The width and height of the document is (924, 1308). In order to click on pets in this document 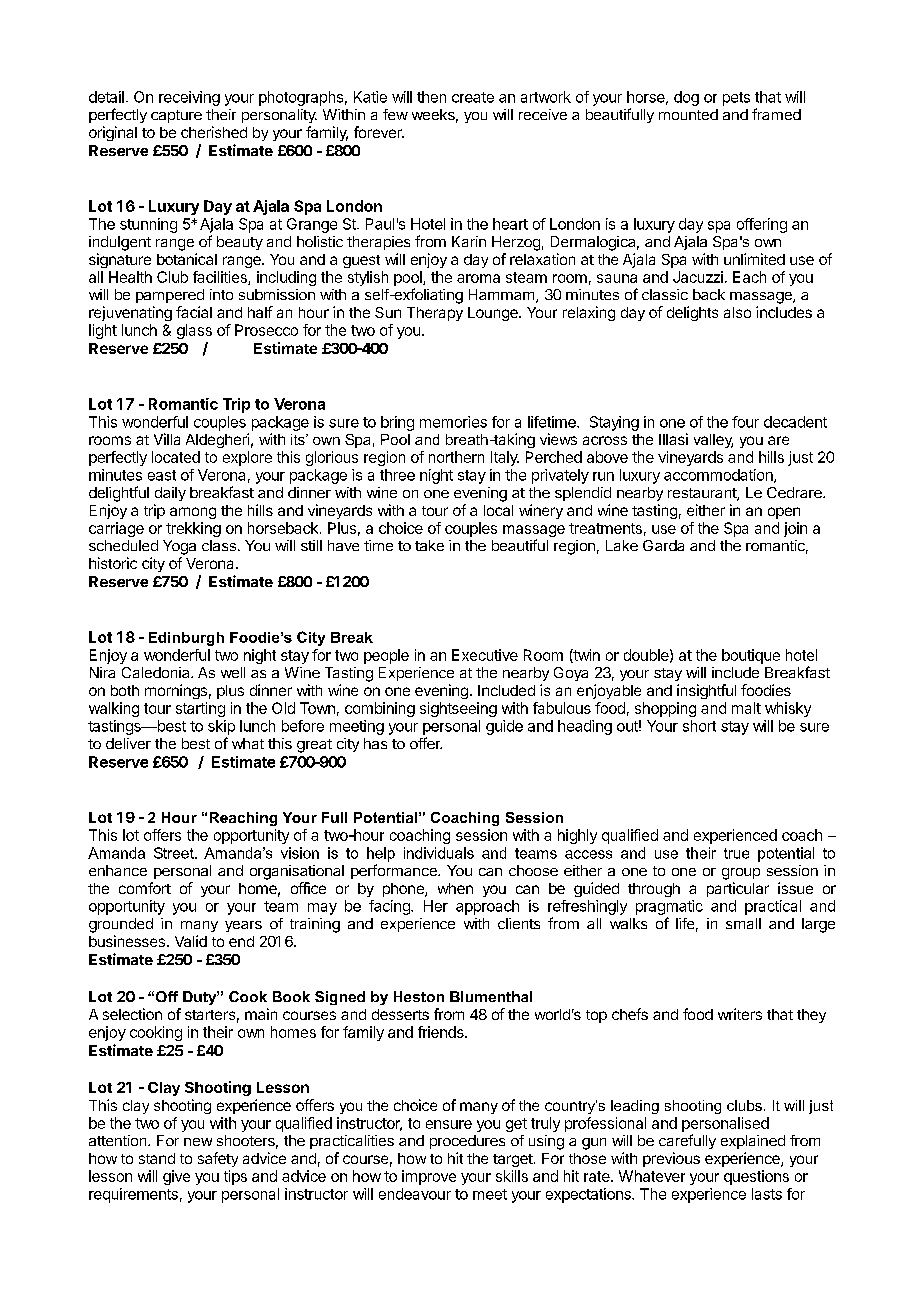, I will do `click(736, 99)`.
